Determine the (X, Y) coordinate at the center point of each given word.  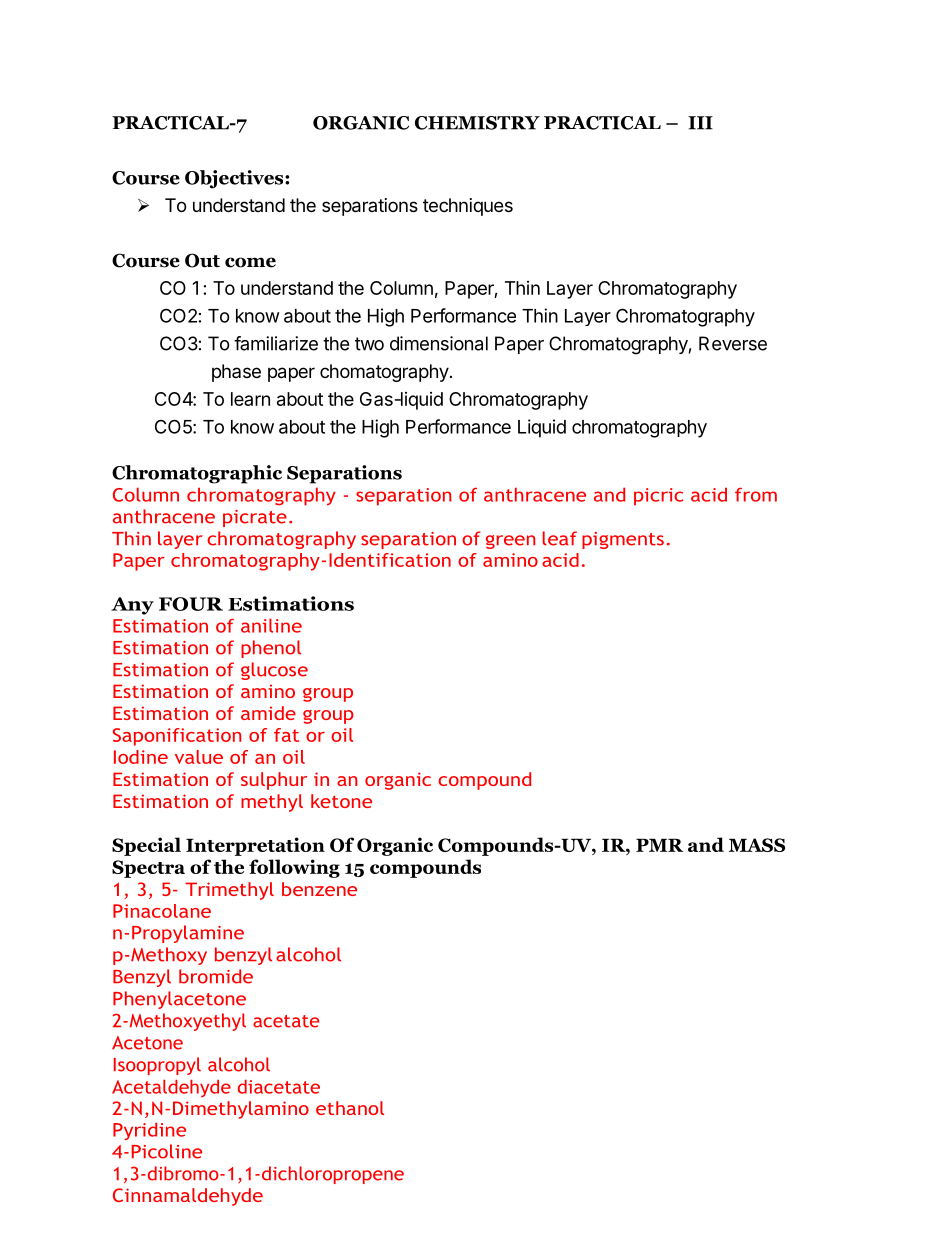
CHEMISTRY (477, 123)
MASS (757, 845)
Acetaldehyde (171, 1088)
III (700, 123)
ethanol (350, 1108)
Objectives (235, 179)
